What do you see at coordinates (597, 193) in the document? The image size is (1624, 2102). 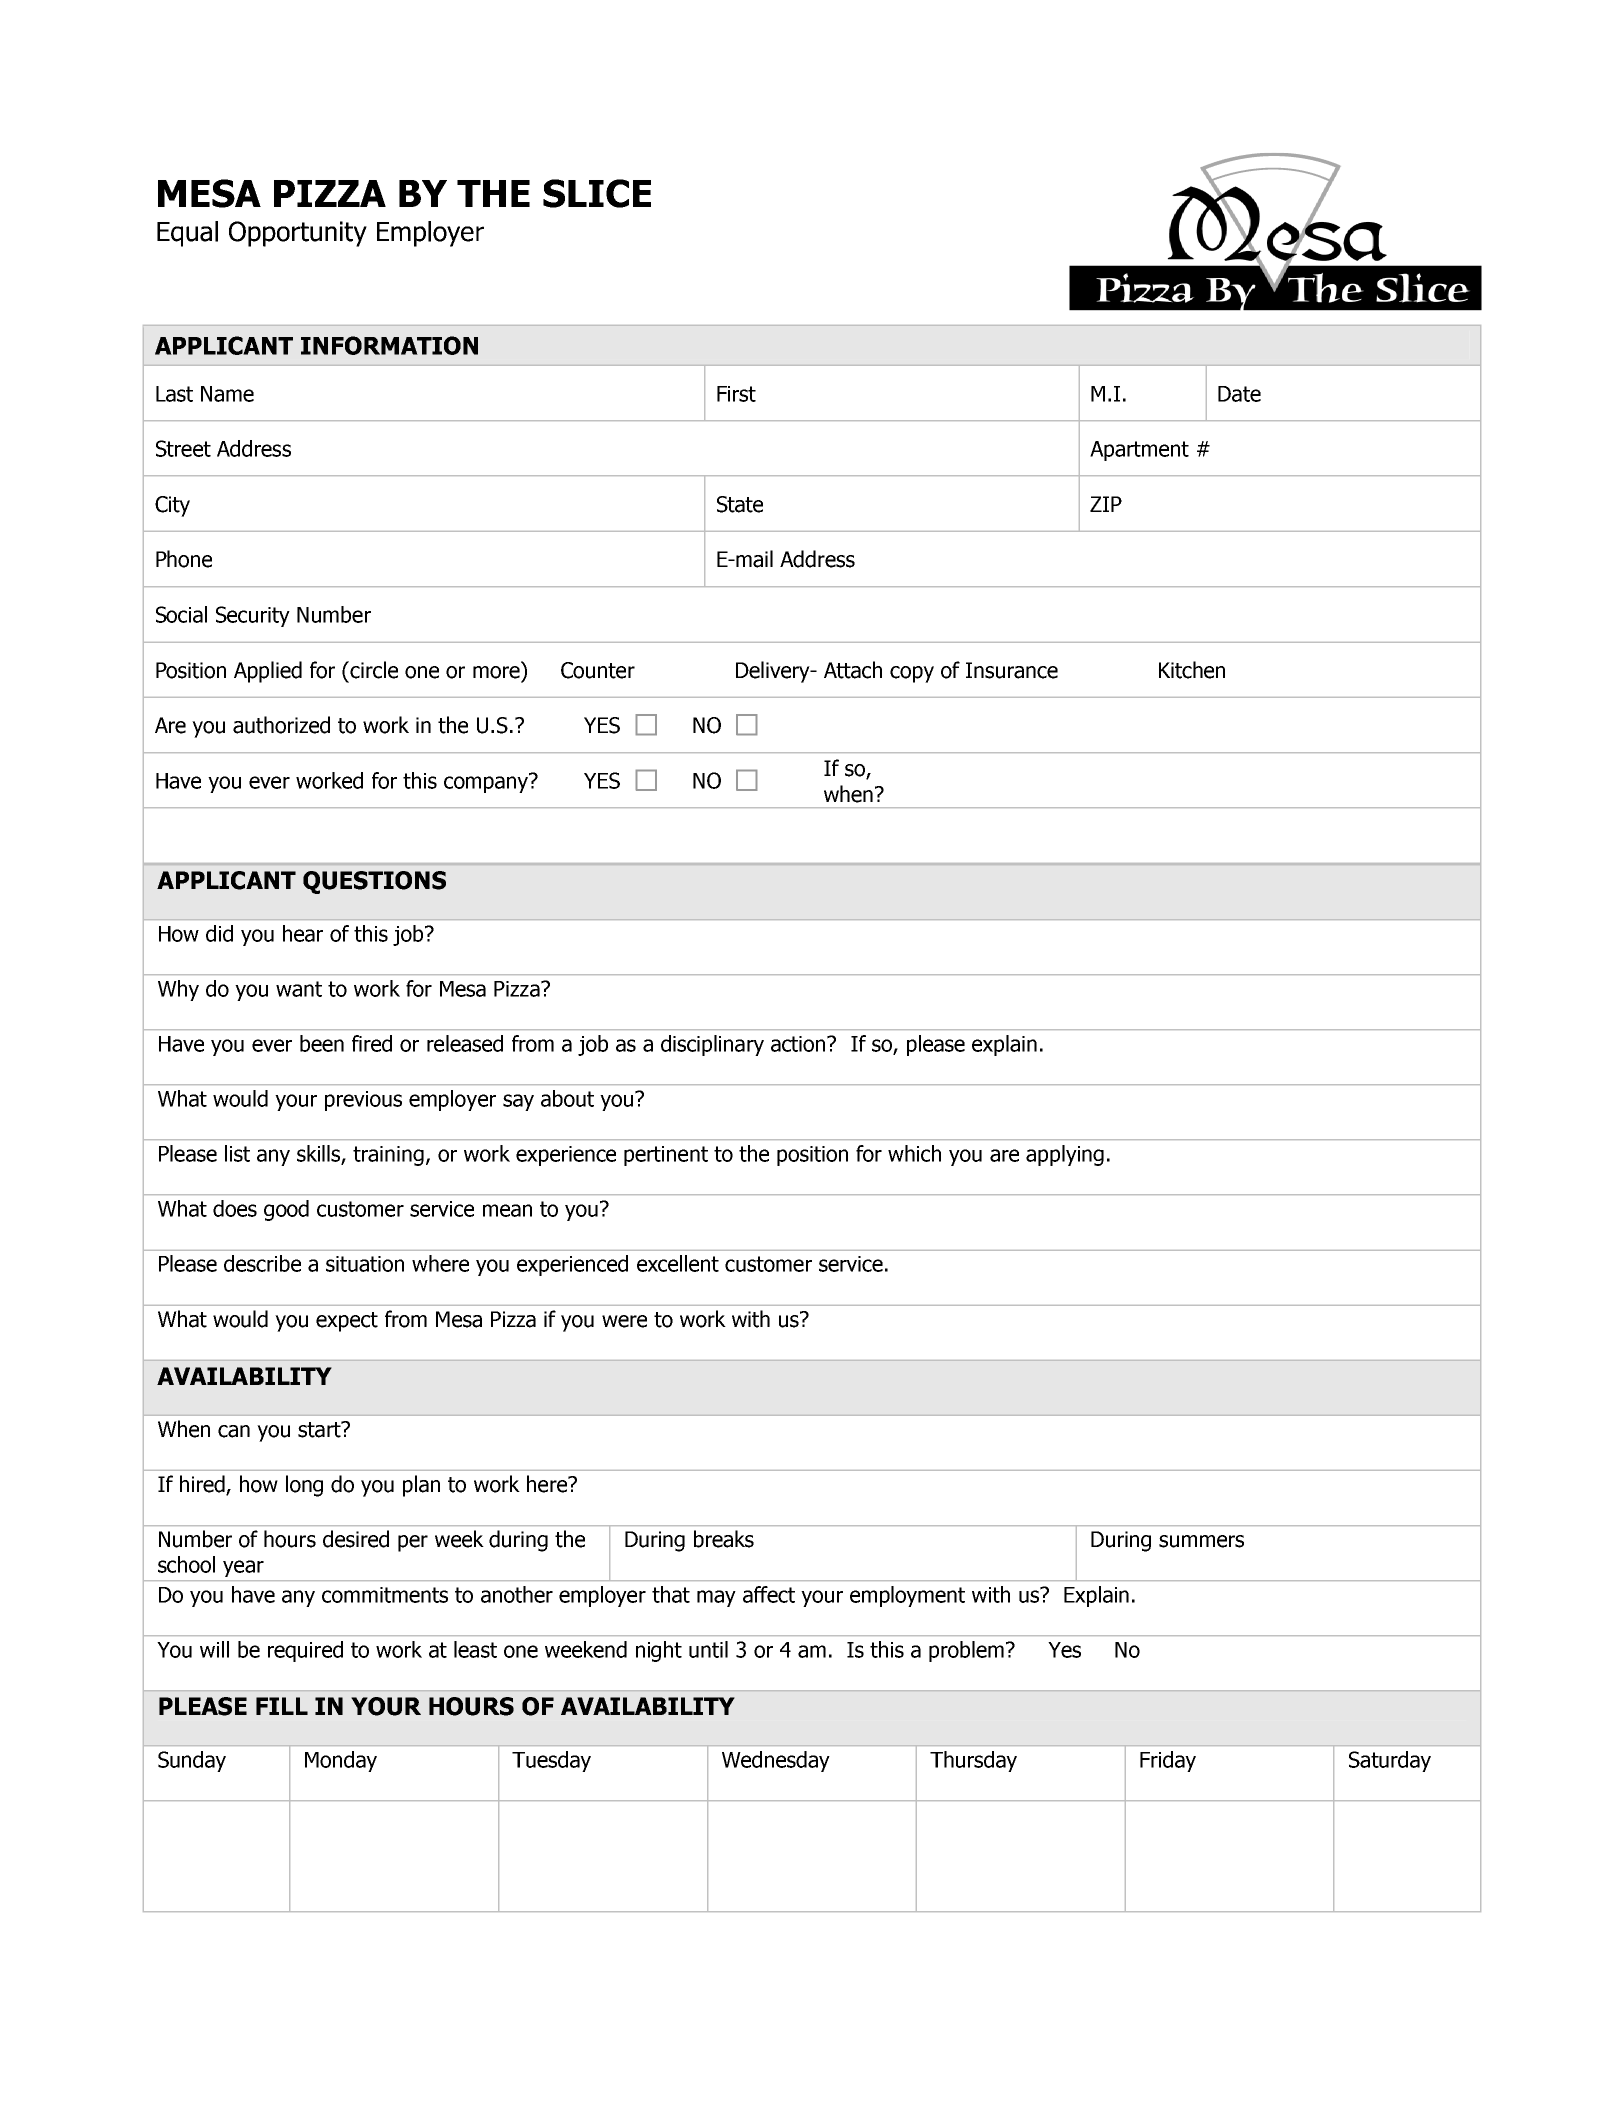 I see `SLICE` at bounding box center [597, 193].
